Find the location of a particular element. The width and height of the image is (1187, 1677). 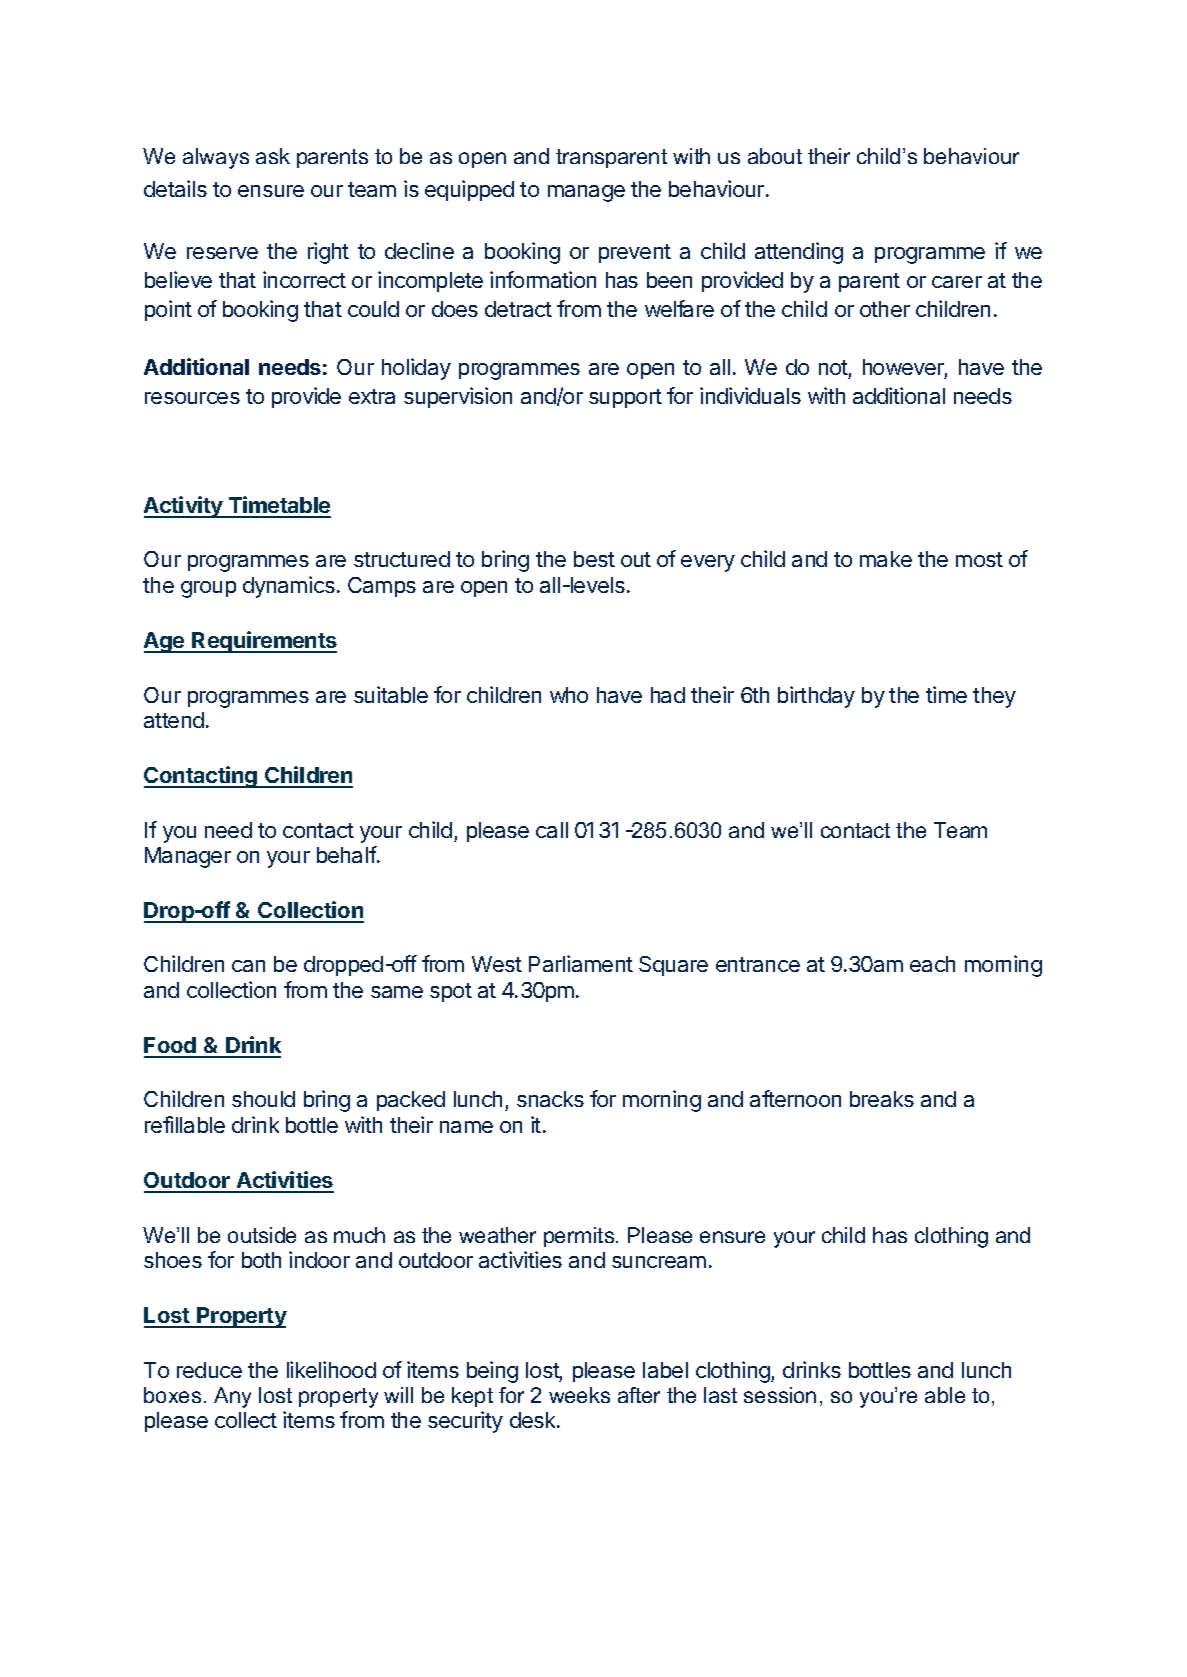

can is located at coordinates (248, 966).
